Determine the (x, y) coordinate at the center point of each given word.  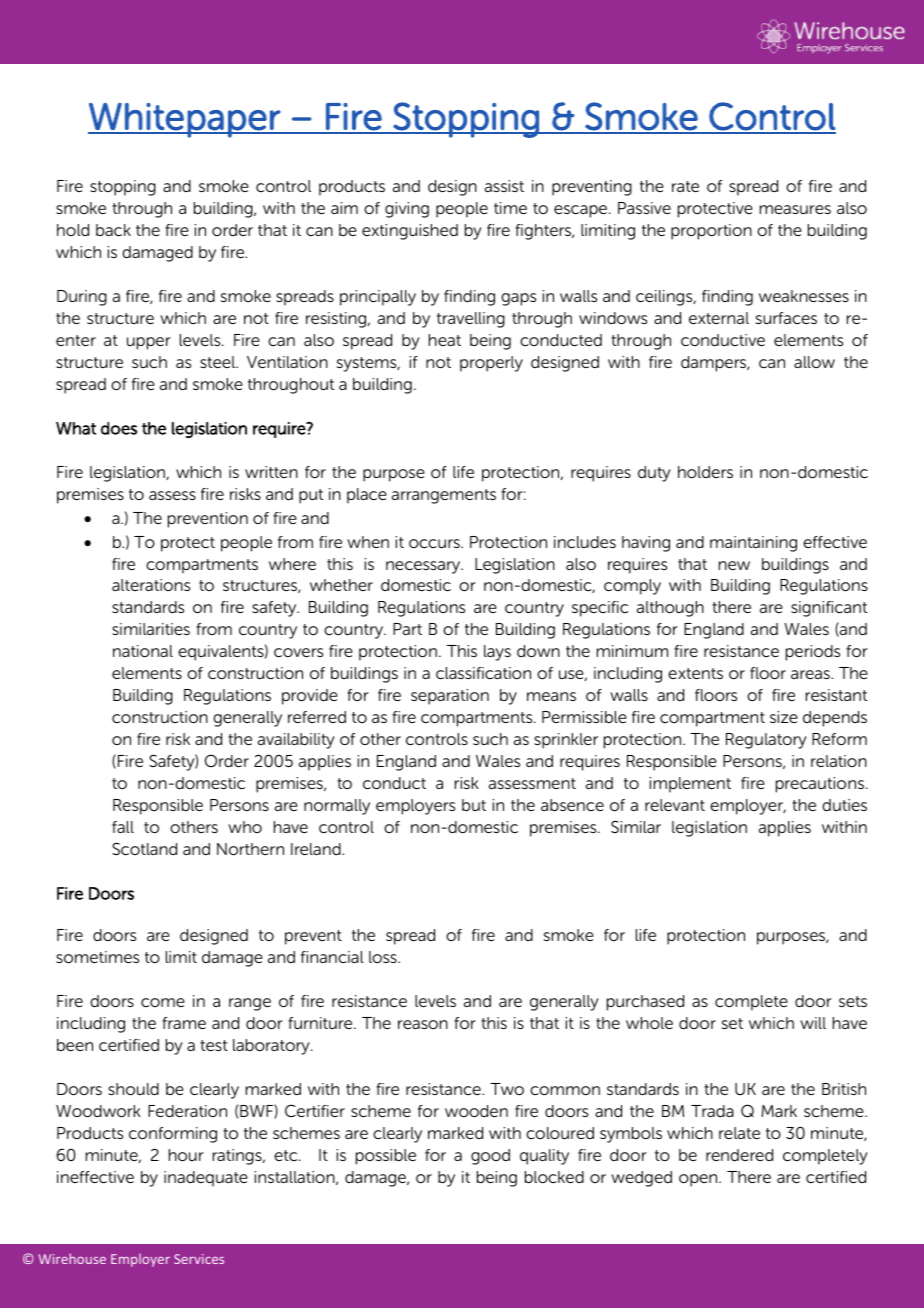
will (813, 1023)
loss (384, 957)
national (143, 651)
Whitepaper (185, 120)
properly (491, 364)
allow (814, 362)
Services (199, 1259)
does (119, 428)
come (163, 1002)
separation (450, 697)
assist (504, 186)
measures (795, 209)
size (784, 717)
